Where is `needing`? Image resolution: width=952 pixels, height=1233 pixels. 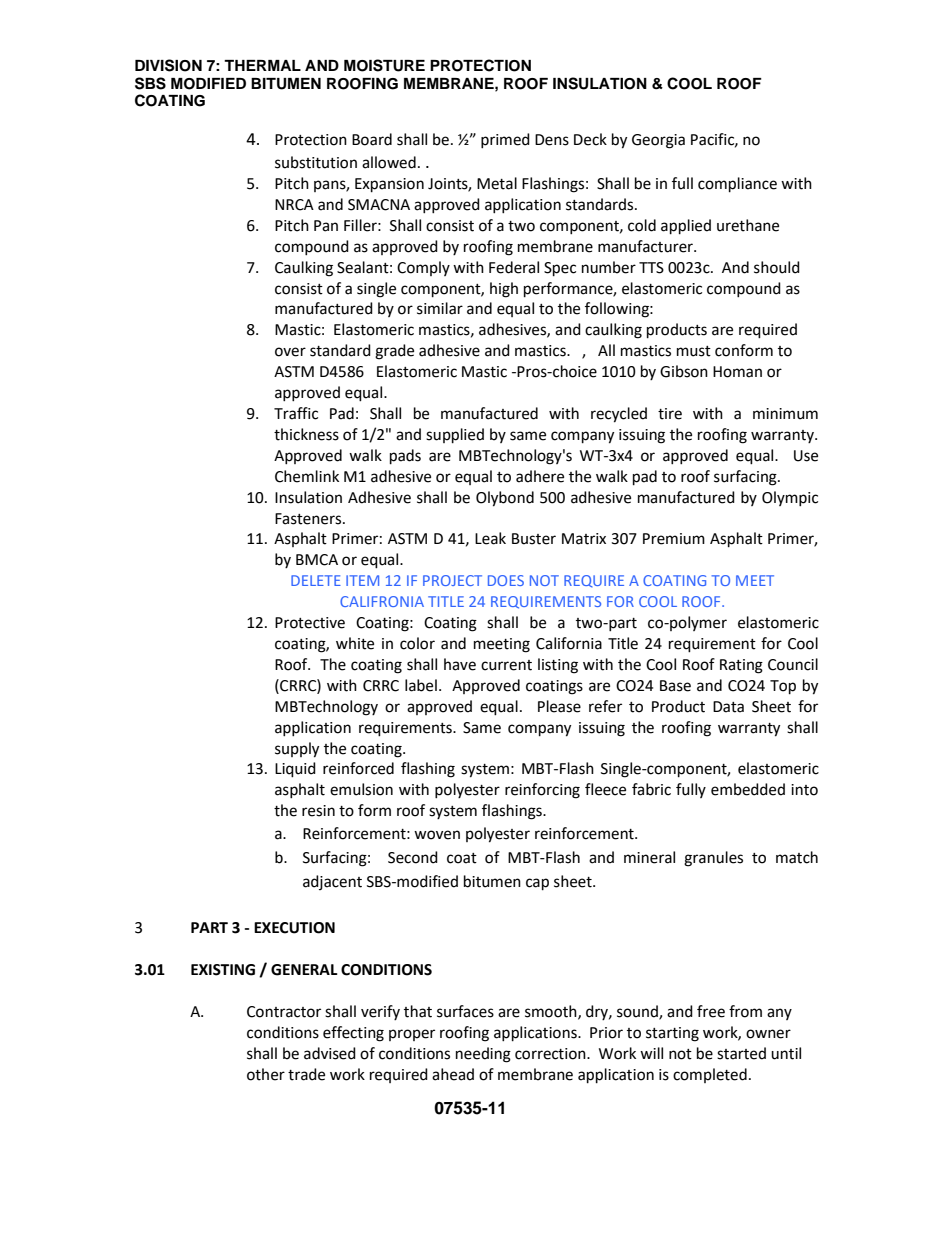 needing is located at coordinates (483, 1055).
